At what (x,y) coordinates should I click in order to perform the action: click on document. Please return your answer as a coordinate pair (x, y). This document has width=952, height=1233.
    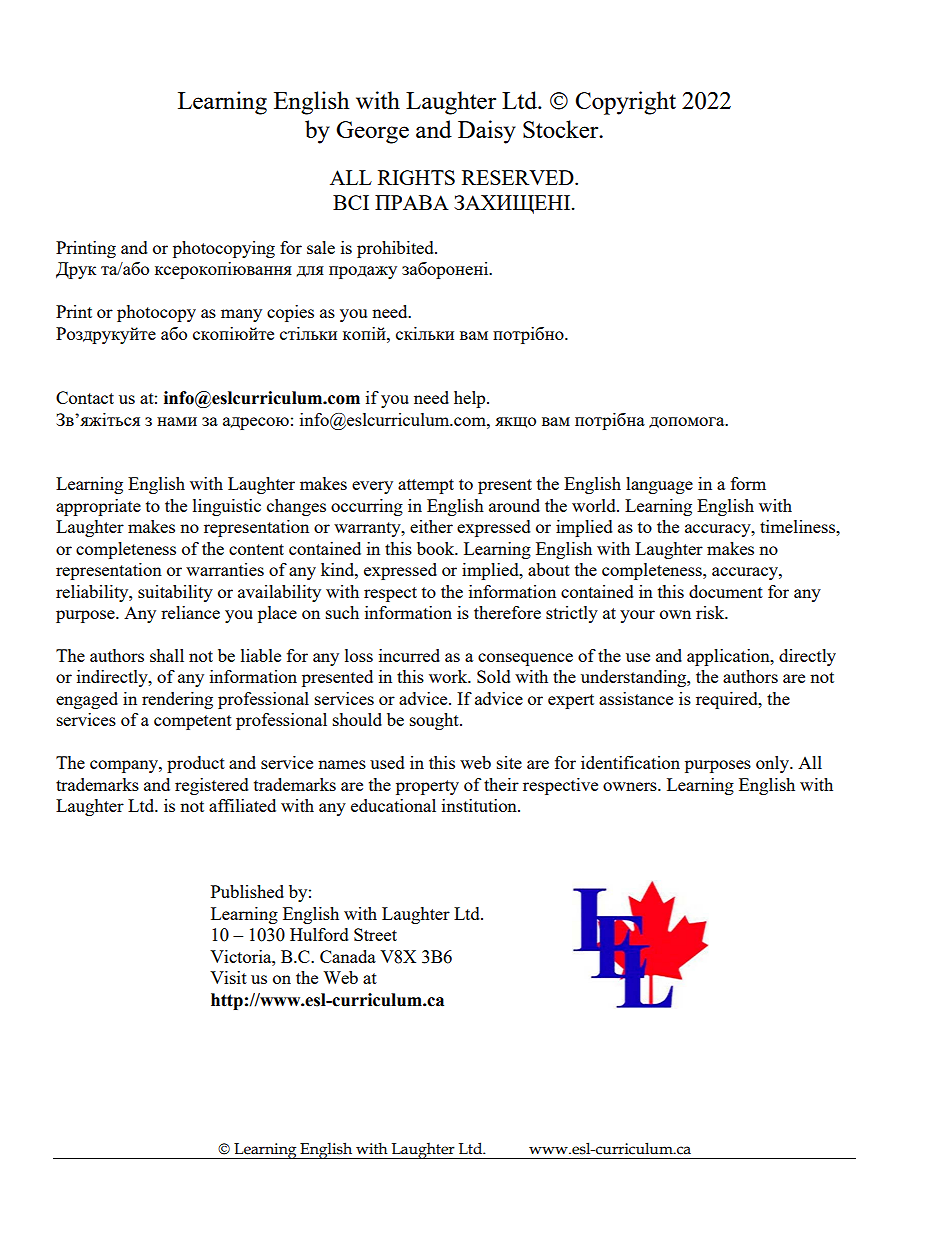
    Looking at the image, I should click on (726, 591).
